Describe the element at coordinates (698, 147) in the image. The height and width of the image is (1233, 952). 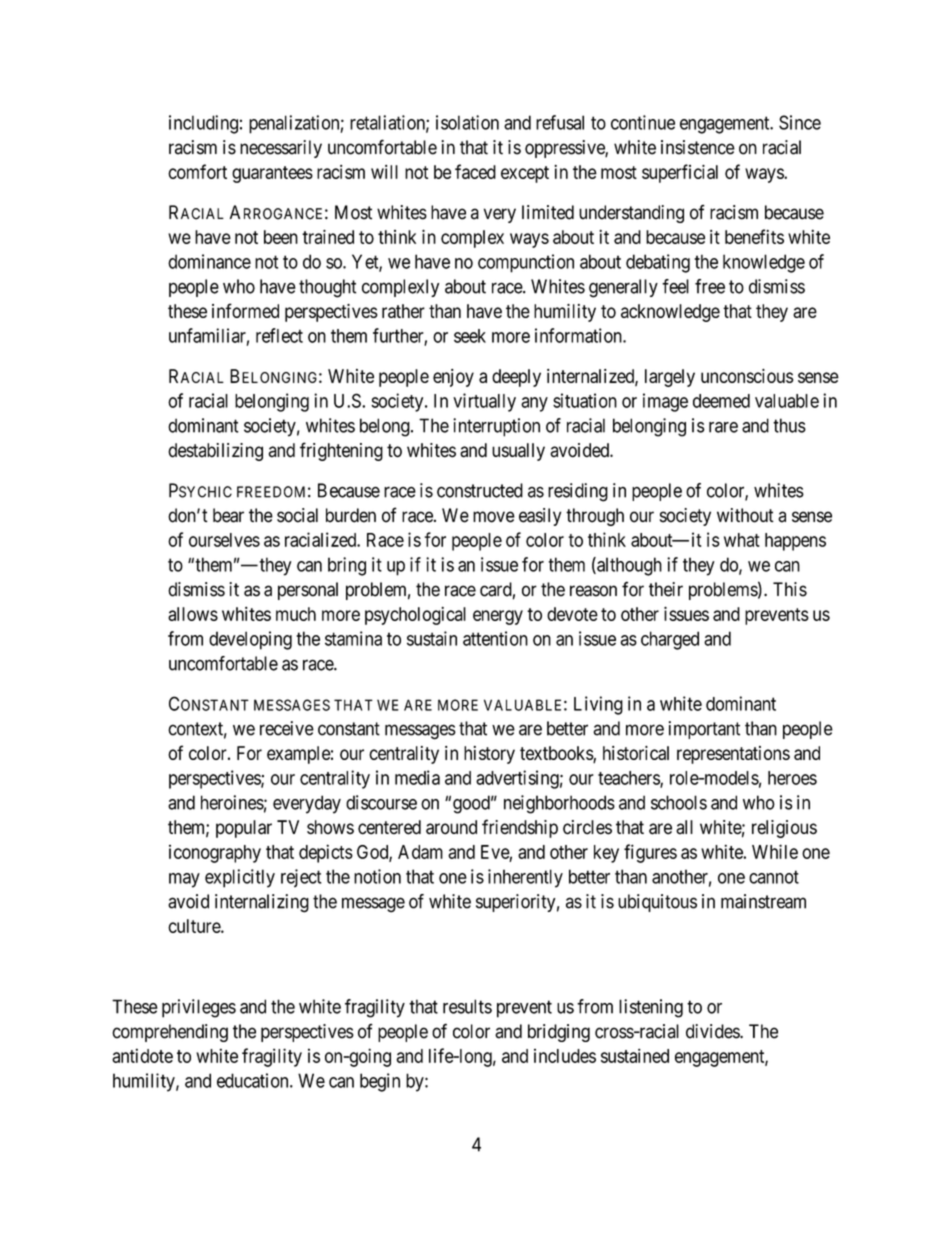
I see `insistence` at that location.
